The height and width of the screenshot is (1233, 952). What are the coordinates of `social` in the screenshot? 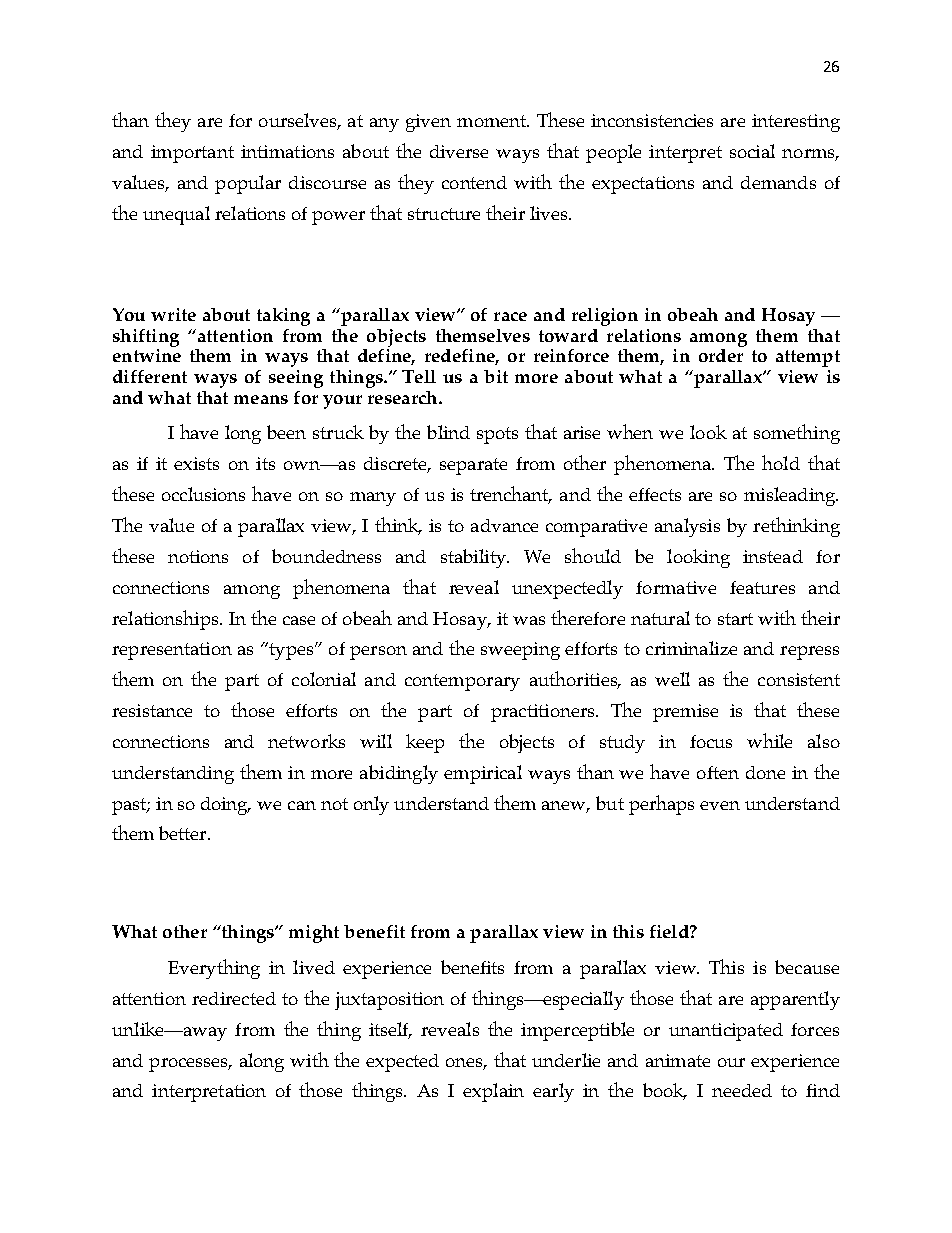 It's located at (752, 151).
